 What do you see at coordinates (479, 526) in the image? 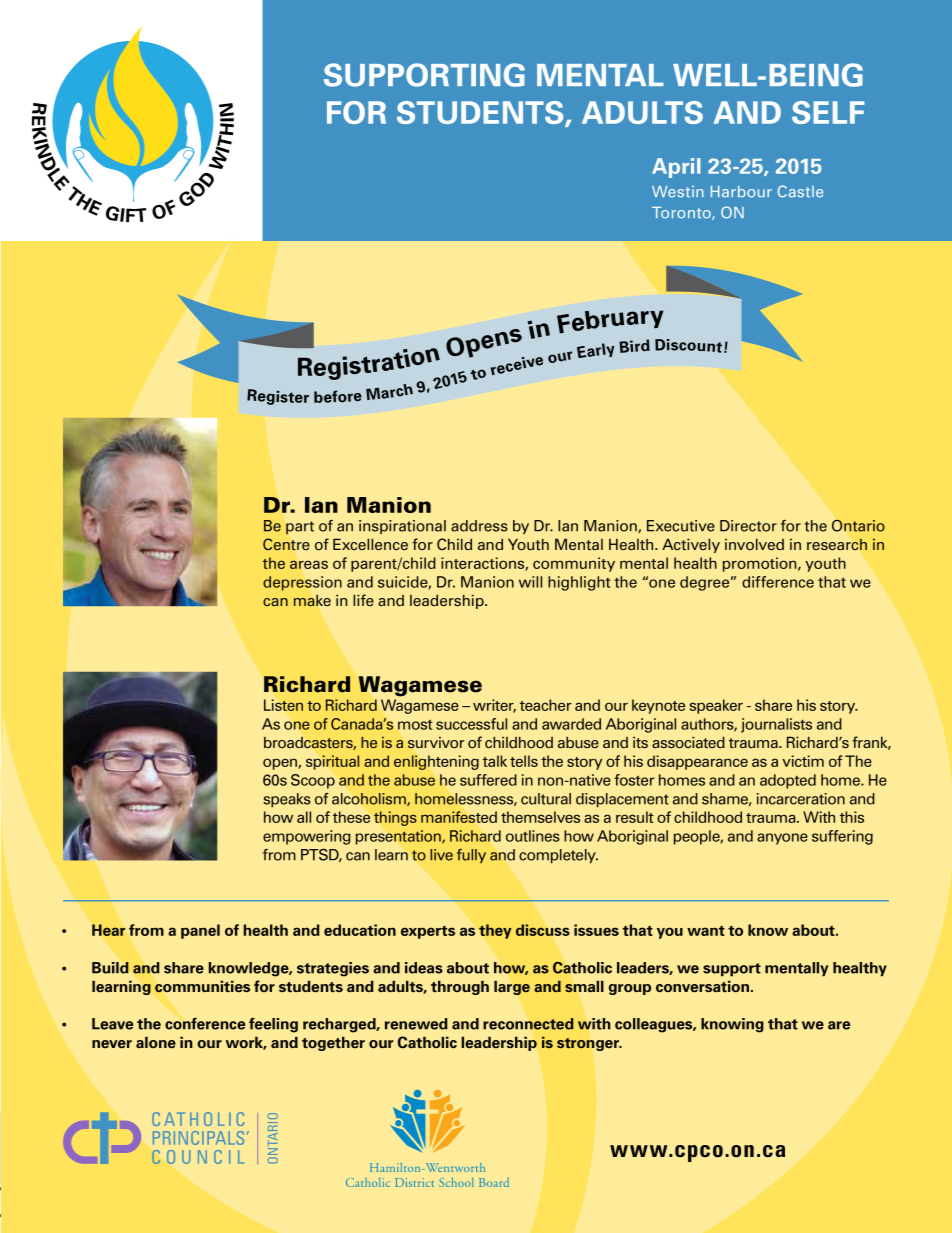
I see `address` at bounding box center [479, 526].
